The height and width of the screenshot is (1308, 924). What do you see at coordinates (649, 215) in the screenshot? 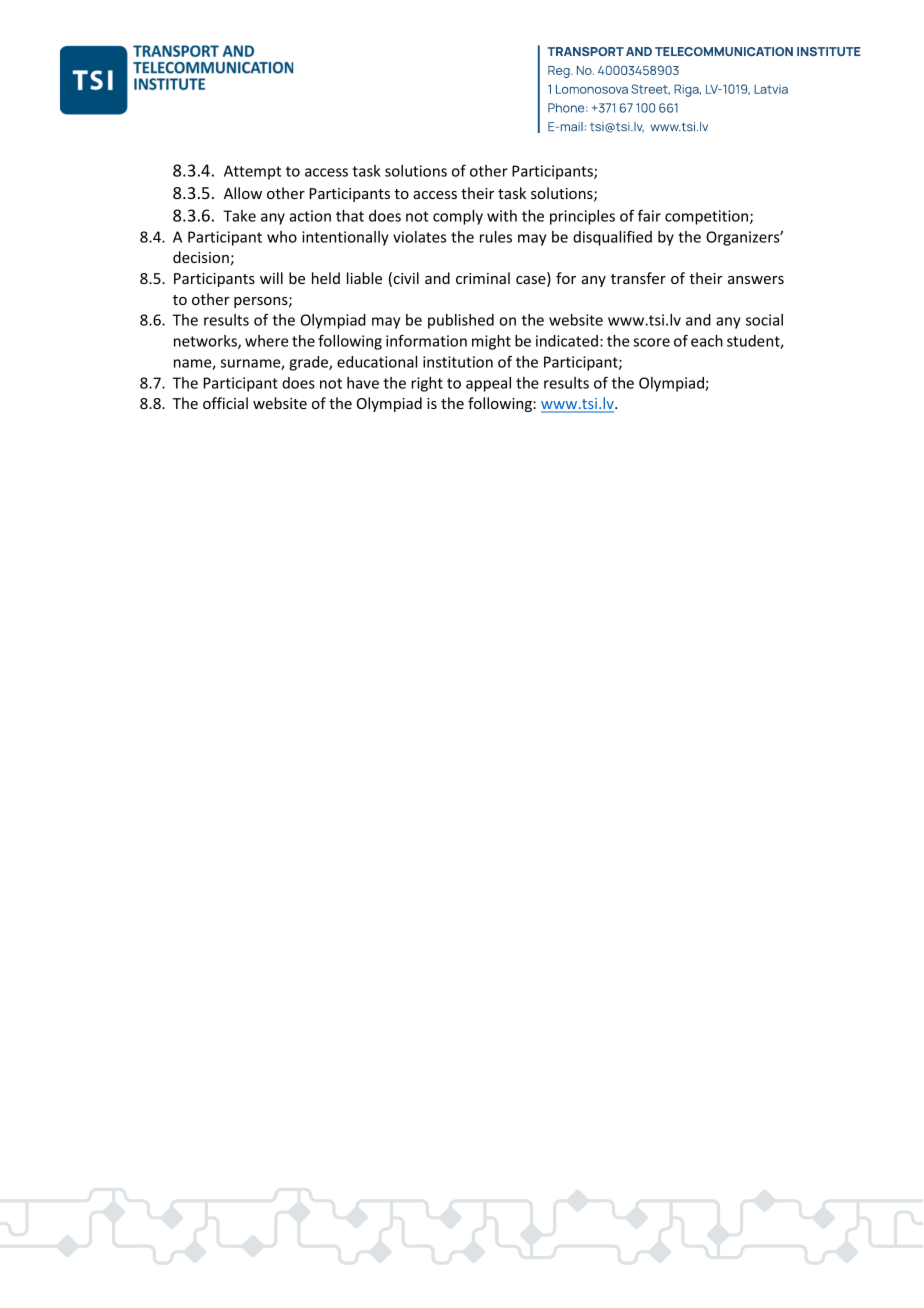
I see `fair` at bounding box center [649, 215].
